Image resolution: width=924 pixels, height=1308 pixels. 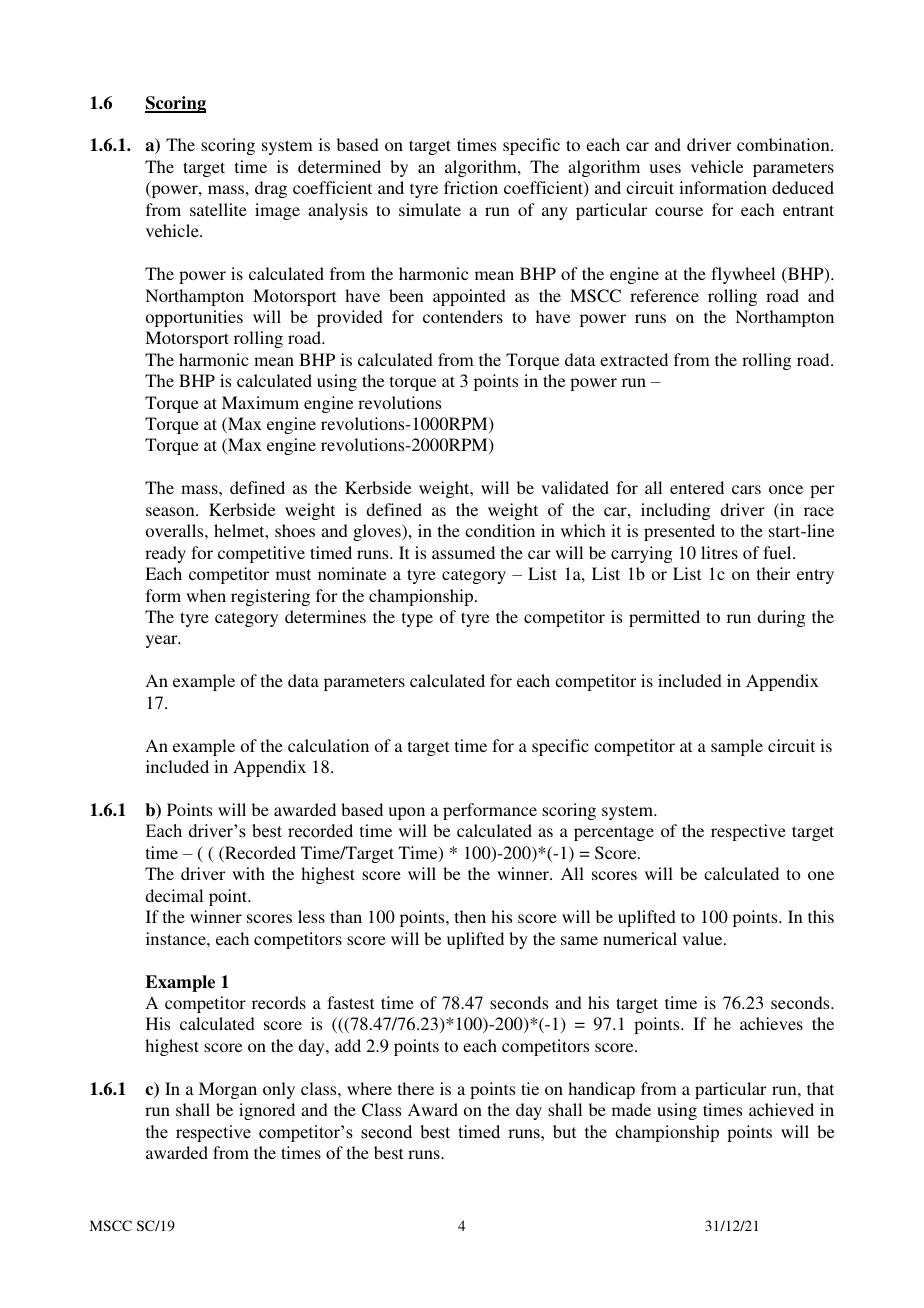 I want to click on there, so click(x=416, y=1088).
